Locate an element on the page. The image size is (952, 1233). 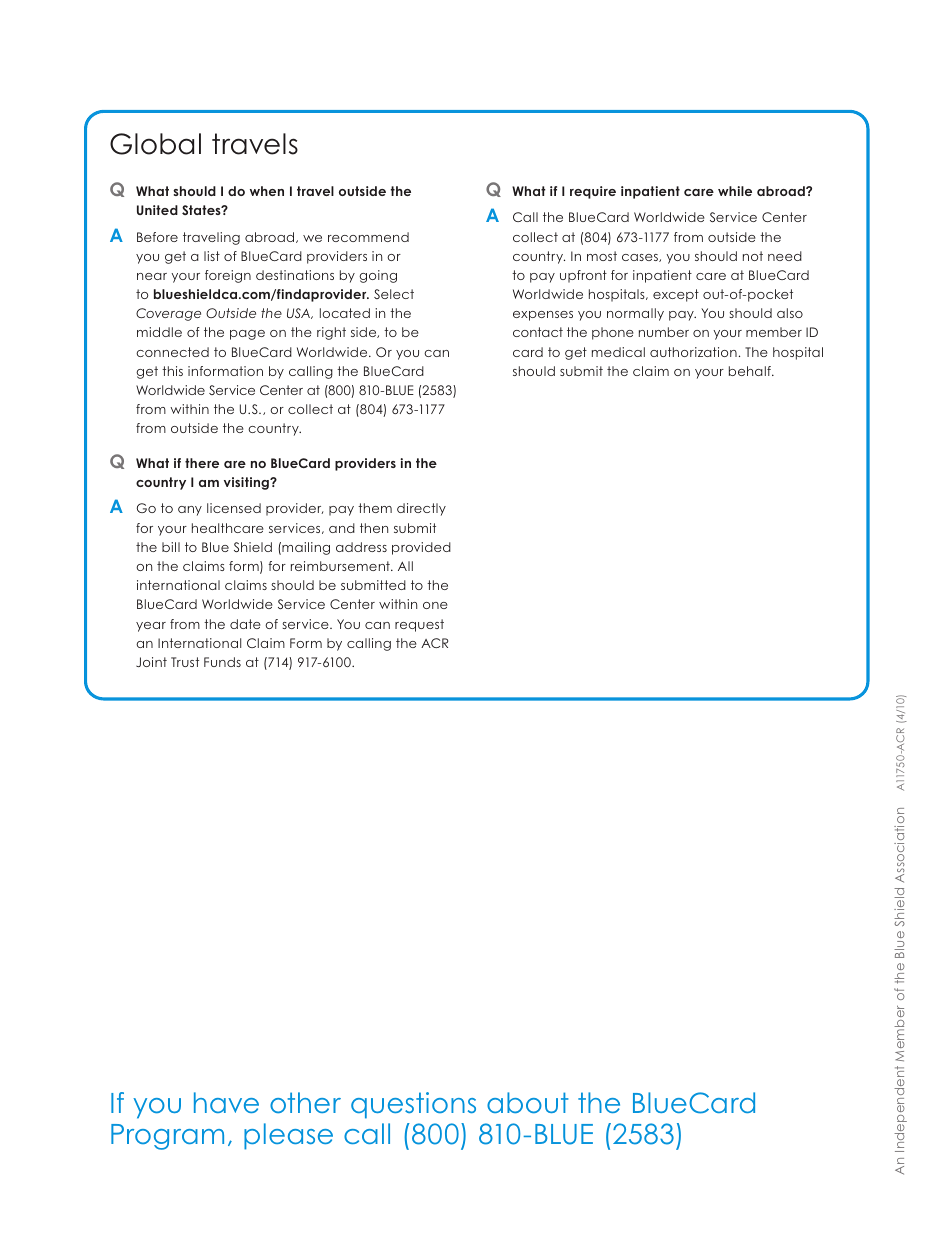
when is located at coordinates (267, 191).
